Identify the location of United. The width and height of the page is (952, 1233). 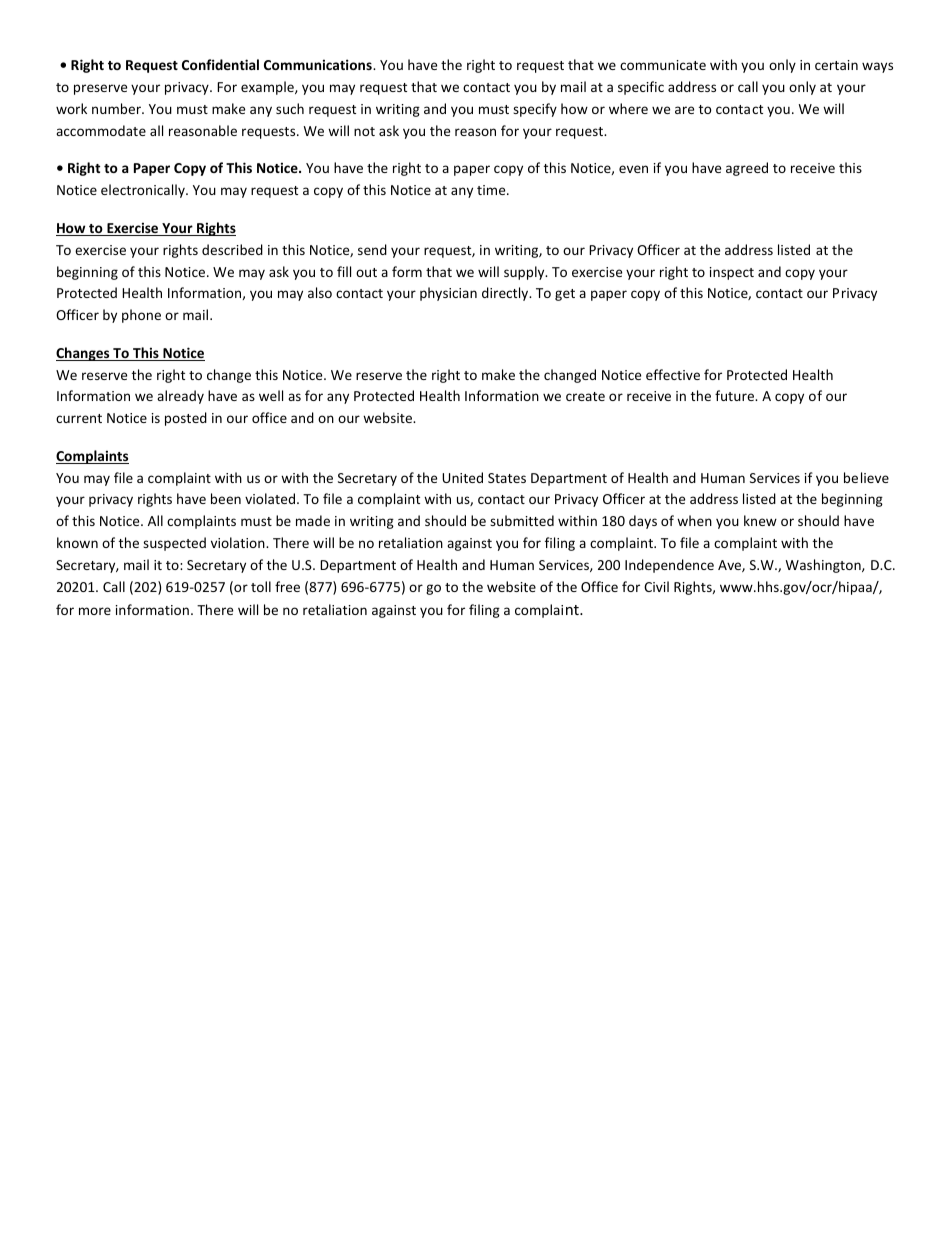
(462, 477).
